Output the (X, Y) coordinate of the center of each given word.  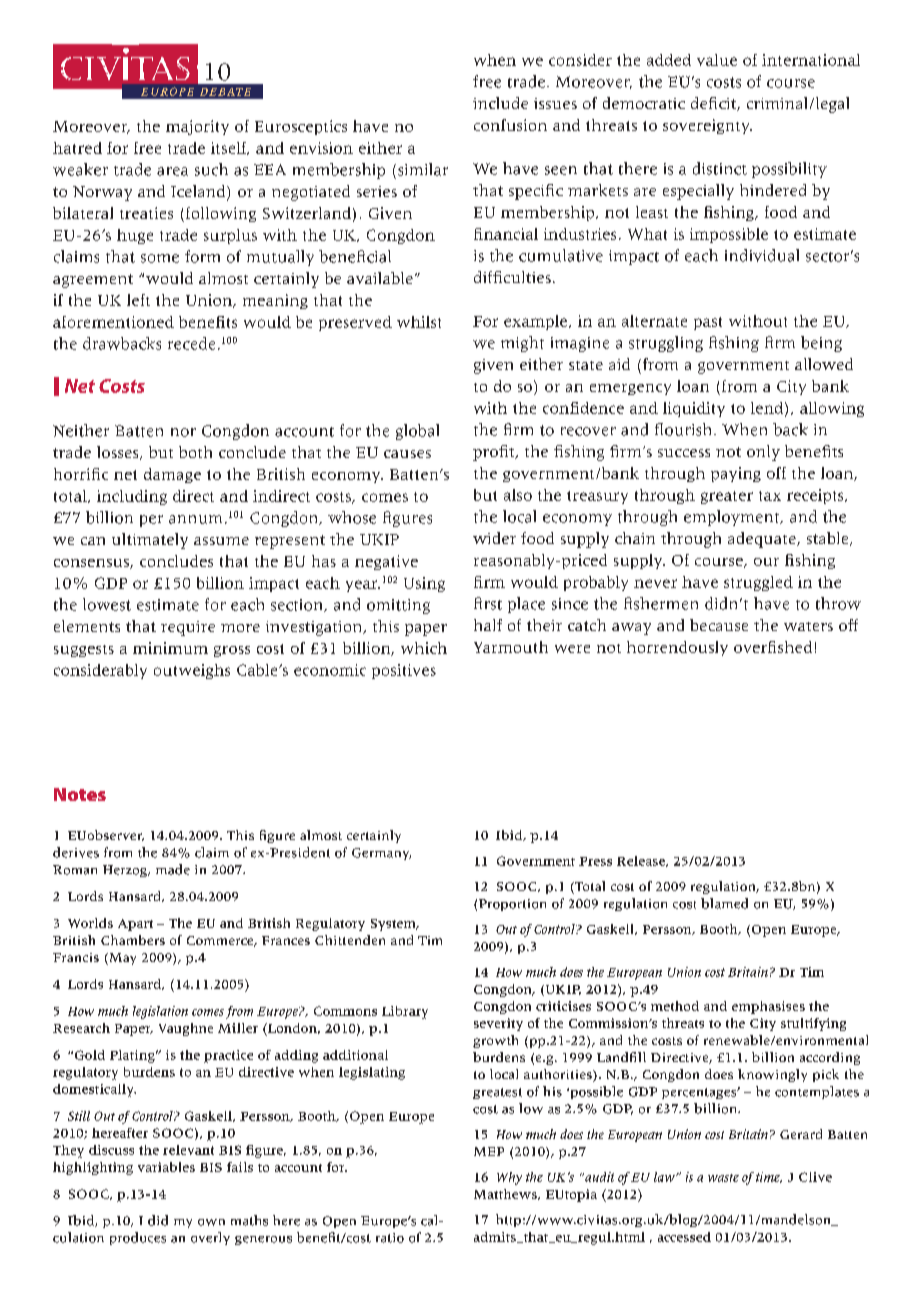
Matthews (506, 1194)
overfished (773, 647)
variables (166, 1167)
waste (723, 1178)
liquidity (694, 409)
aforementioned (113, 322)
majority (197, 127)
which (424, 648)
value (717, 60)
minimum (170, 648)
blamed (724, 903)
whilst (419, 322)
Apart (135, 925)
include (500, 103)
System (394, 925)
